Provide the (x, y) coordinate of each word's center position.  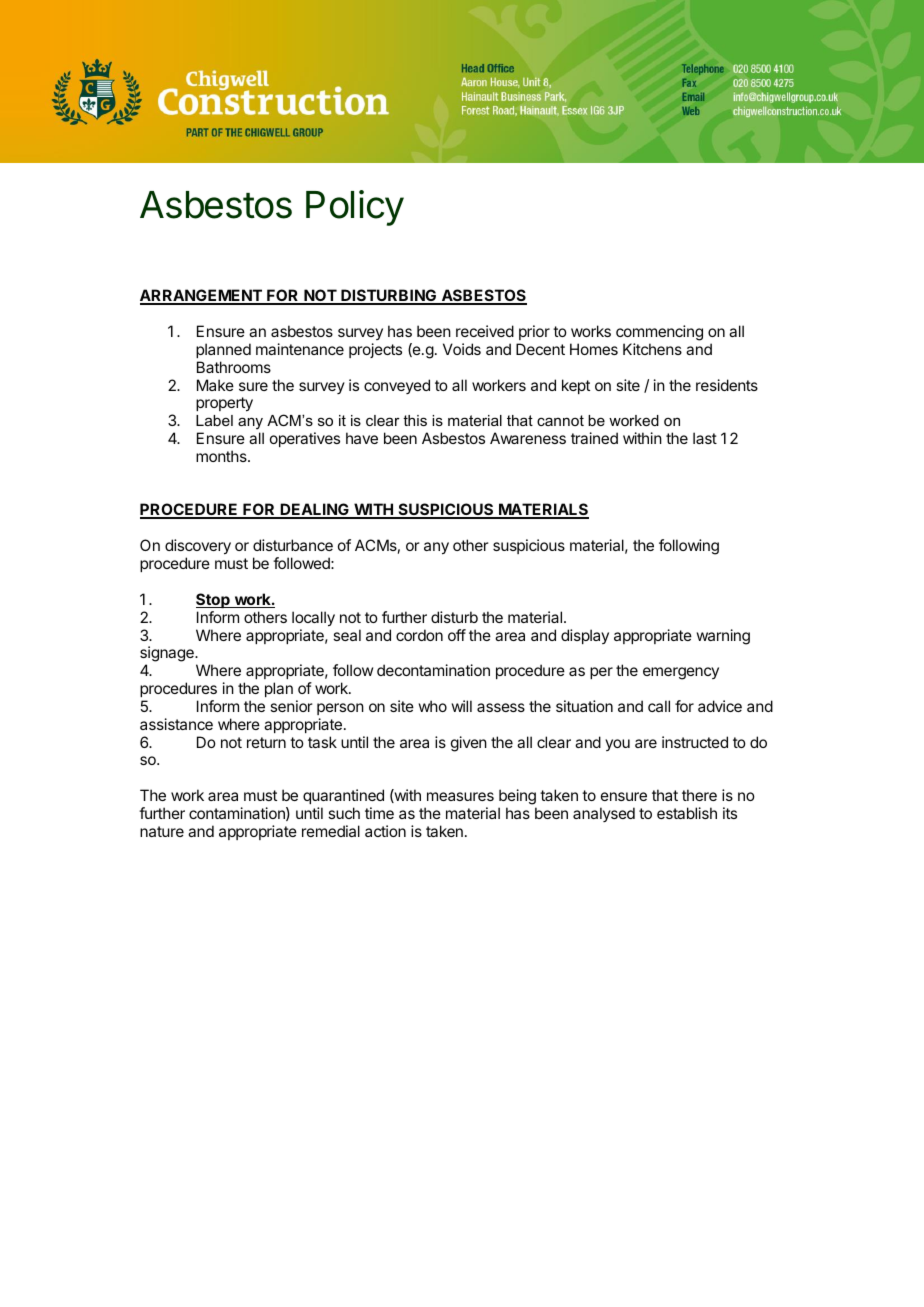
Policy (355, 208)
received (485, 331)
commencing (659, 333)
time (379, 813)
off (457, 635)
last (705, 438)
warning (723, 637)
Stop (214, 600)
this (415, 420)
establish (687, 813)
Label (214, 420)
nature (162, 831)
